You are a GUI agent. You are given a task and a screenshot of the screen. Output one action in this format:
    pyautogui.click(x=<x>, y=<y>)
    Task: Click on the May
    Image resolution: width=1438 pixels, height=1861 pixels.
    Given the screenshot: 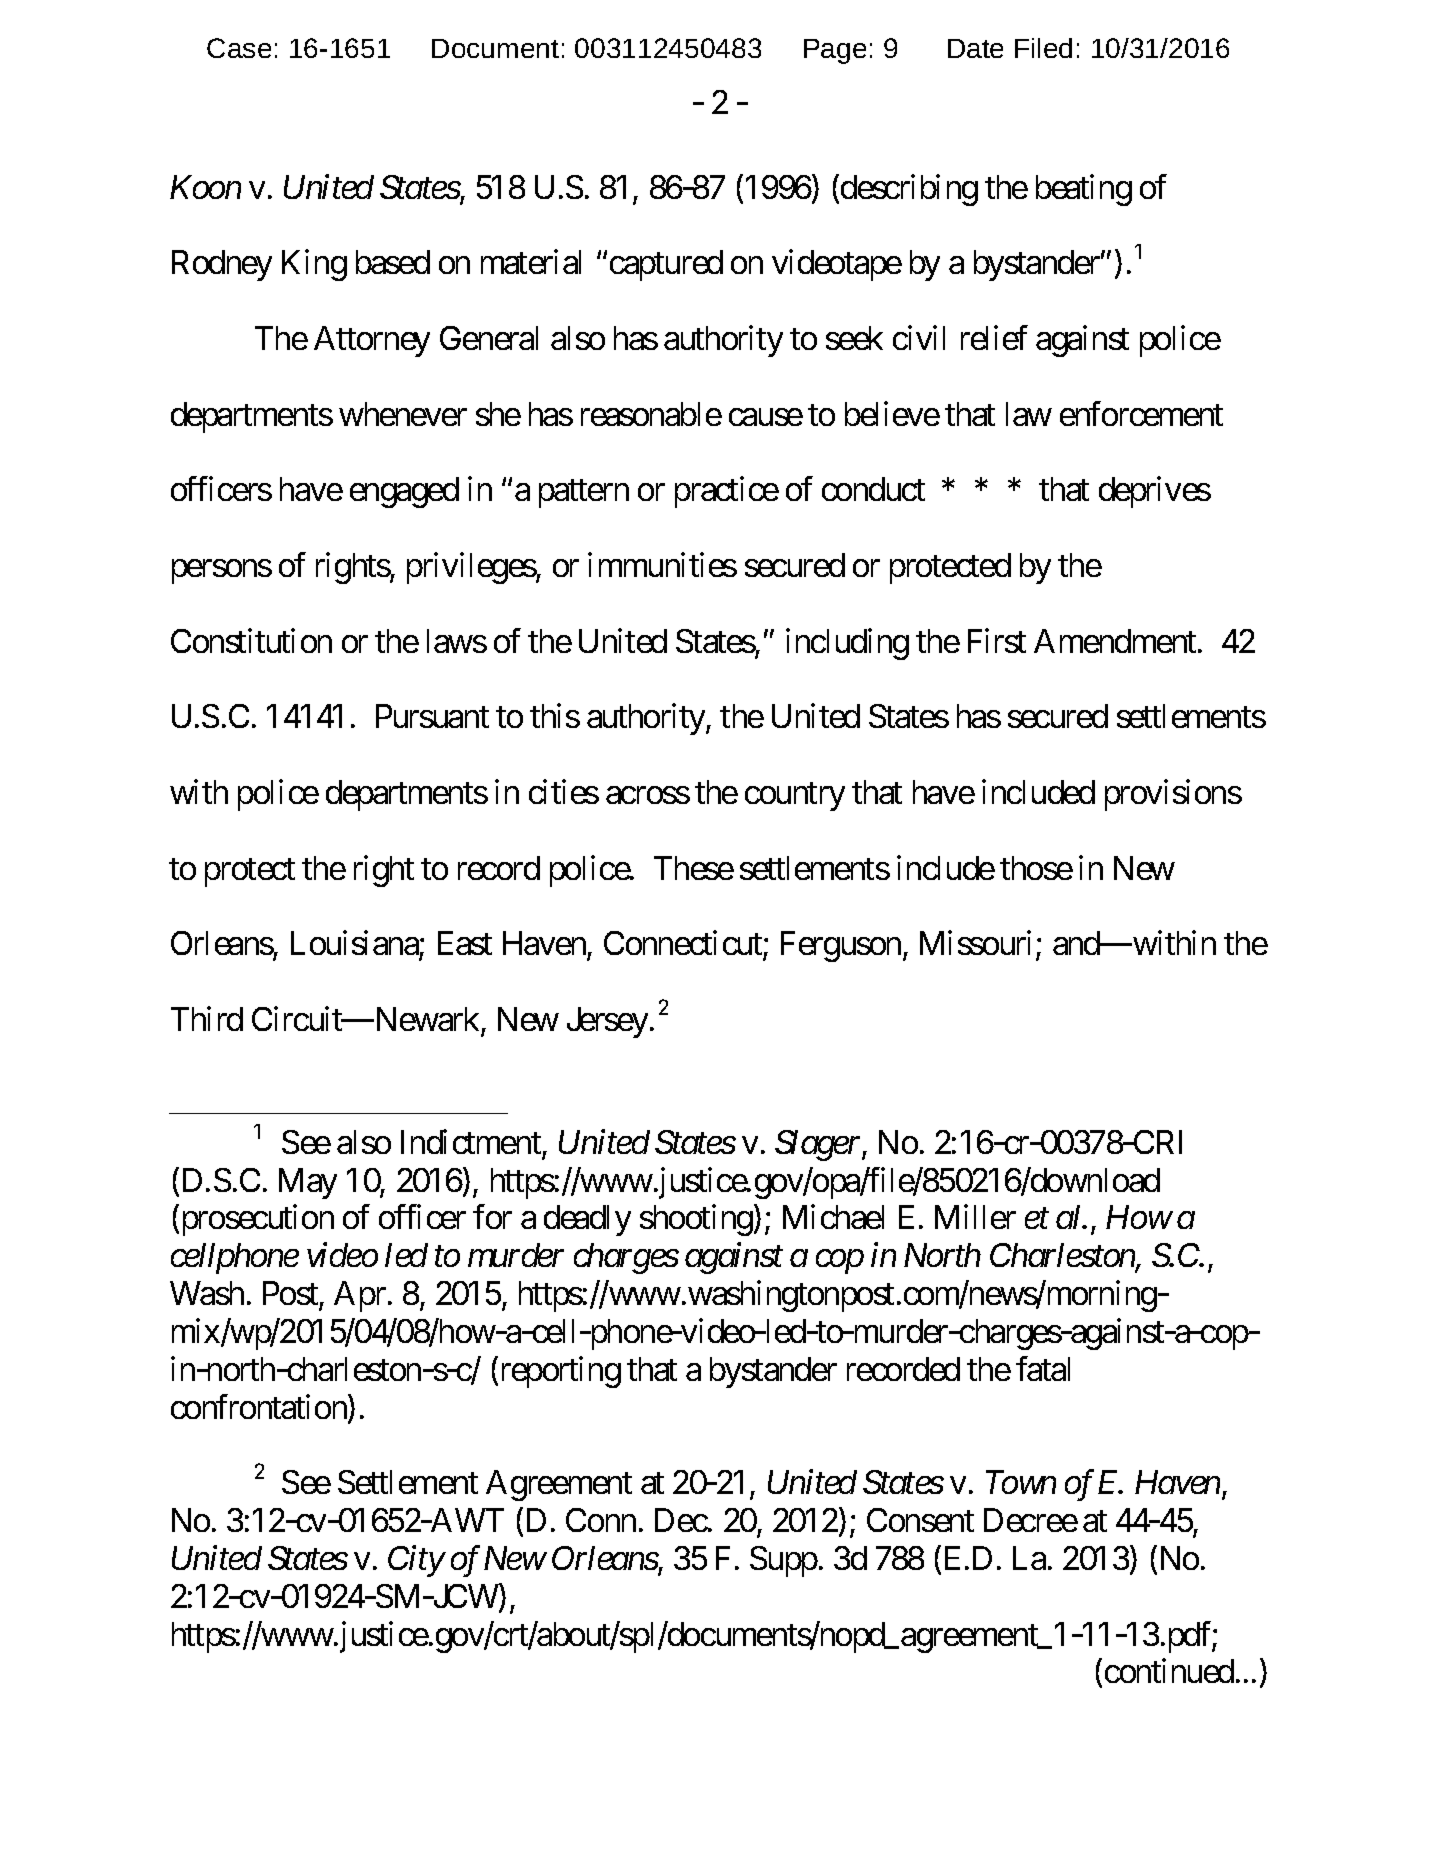 What is the action you would take?
    pyautogui.click(x=308, y=1183)
